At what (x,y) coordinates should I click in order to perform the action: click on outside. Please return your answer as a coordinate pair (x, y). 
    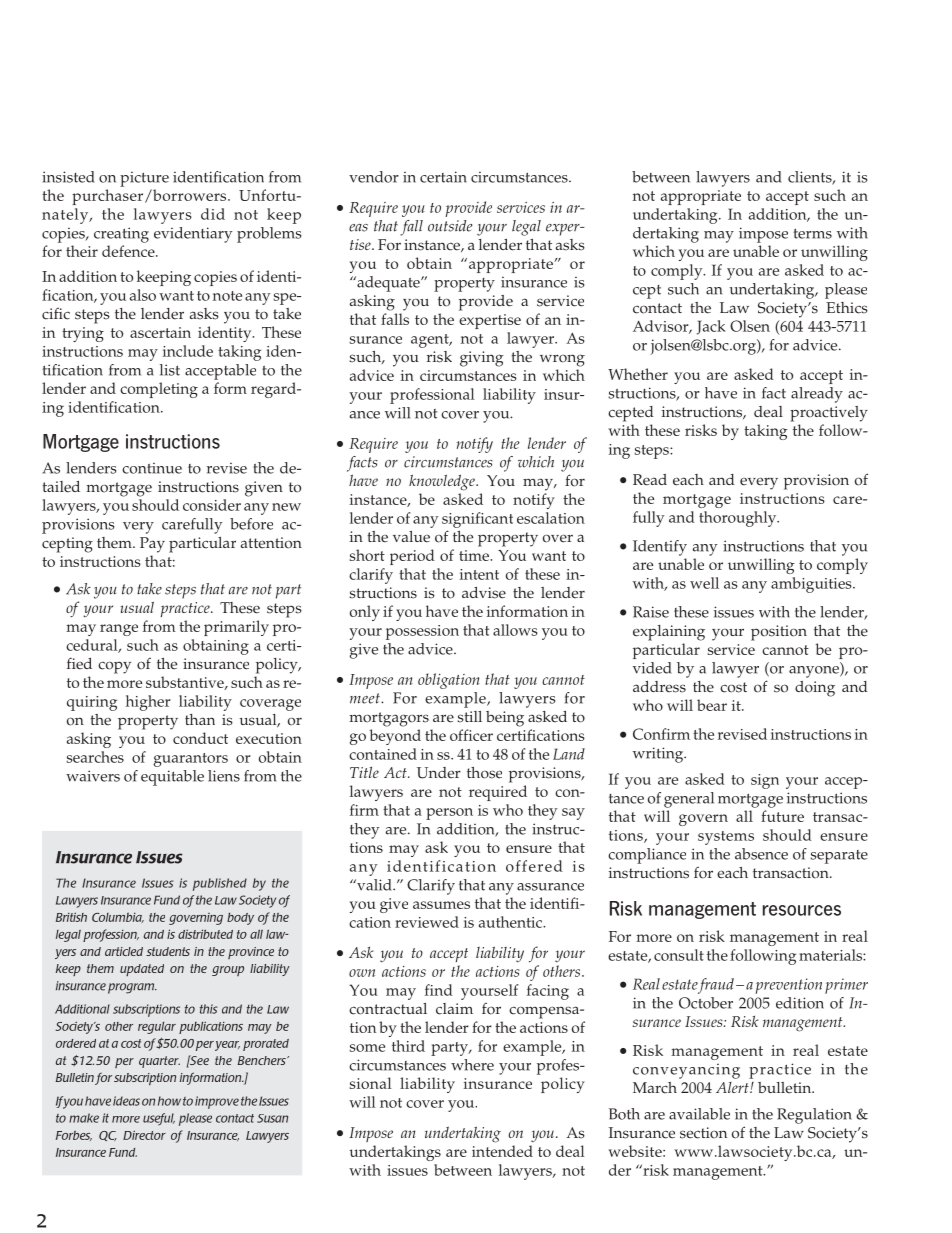
    Looking at the image, I should click on (450, 226).
